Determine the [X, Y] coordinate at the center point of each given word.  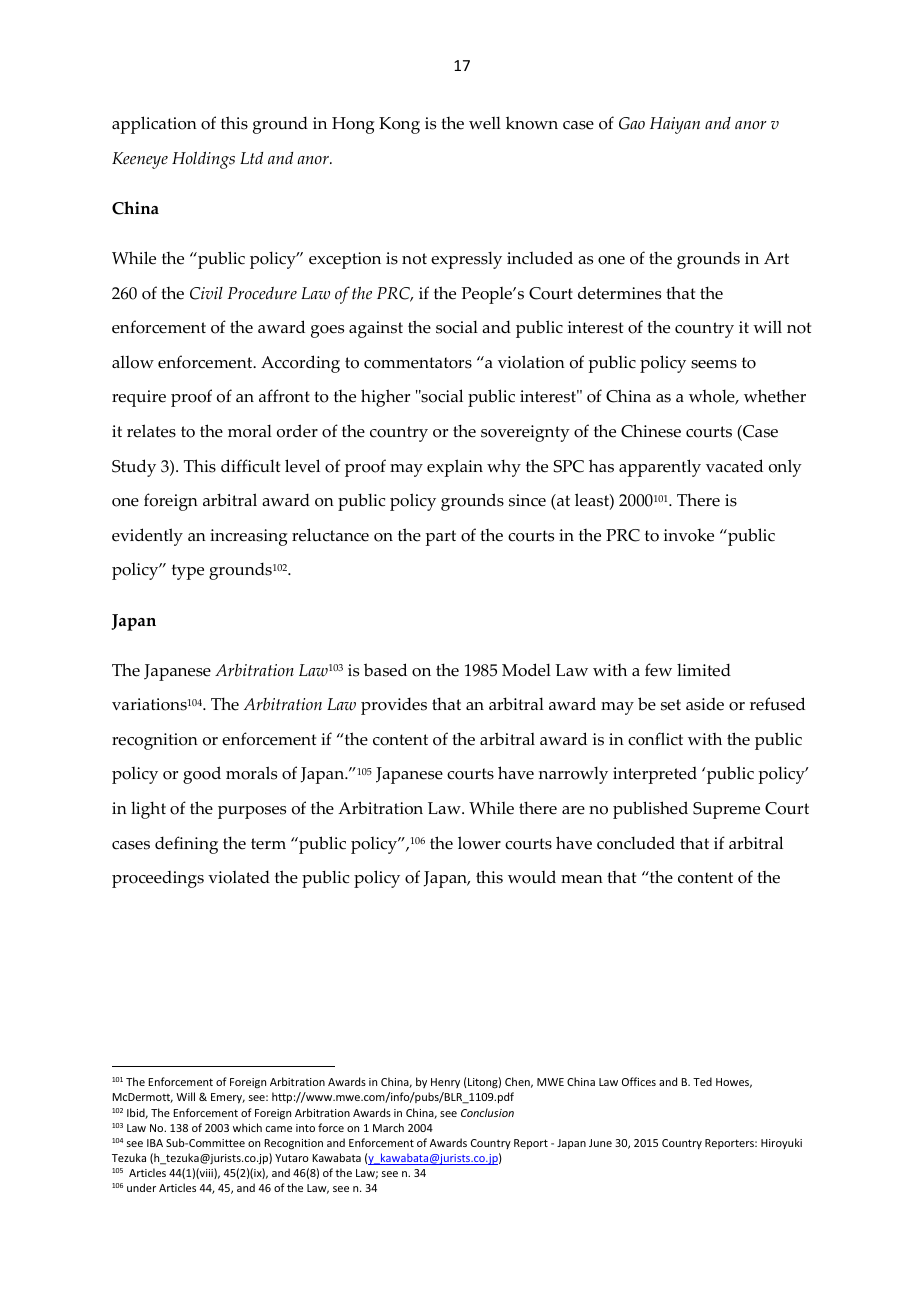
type [188, 572]
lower [479, 843]
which [247, 1127]
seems [714, 364]
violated [239, 877]
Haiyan [675, 125]
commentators [418, 363]
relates [151, 431]
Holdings [203, 160]
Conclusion [487, 1112]
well [485, 123]
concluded [636, 843]
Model [526, 670]
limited [704, 670]
